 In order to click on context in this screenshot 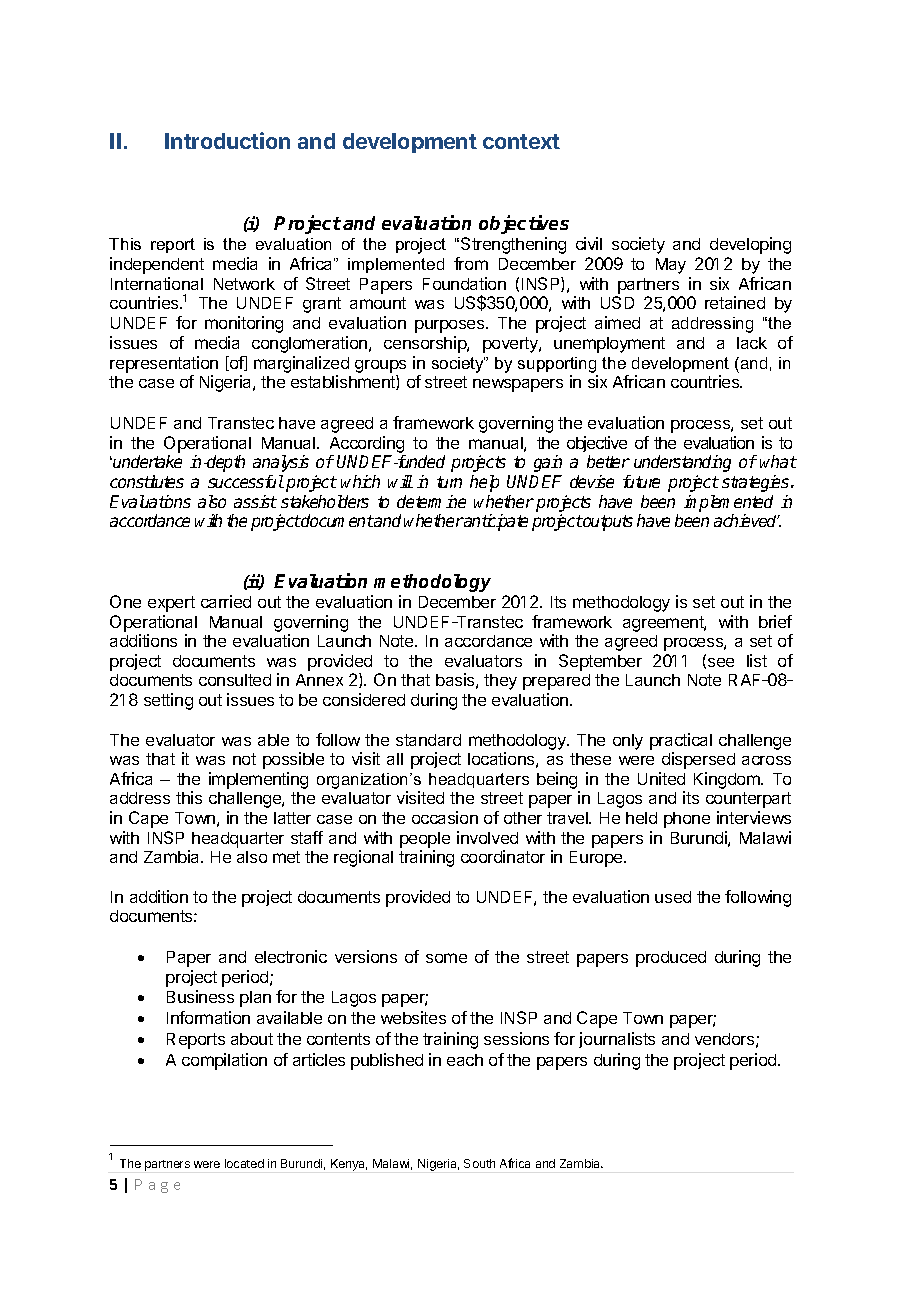, I will do `click(521, 141)`.
